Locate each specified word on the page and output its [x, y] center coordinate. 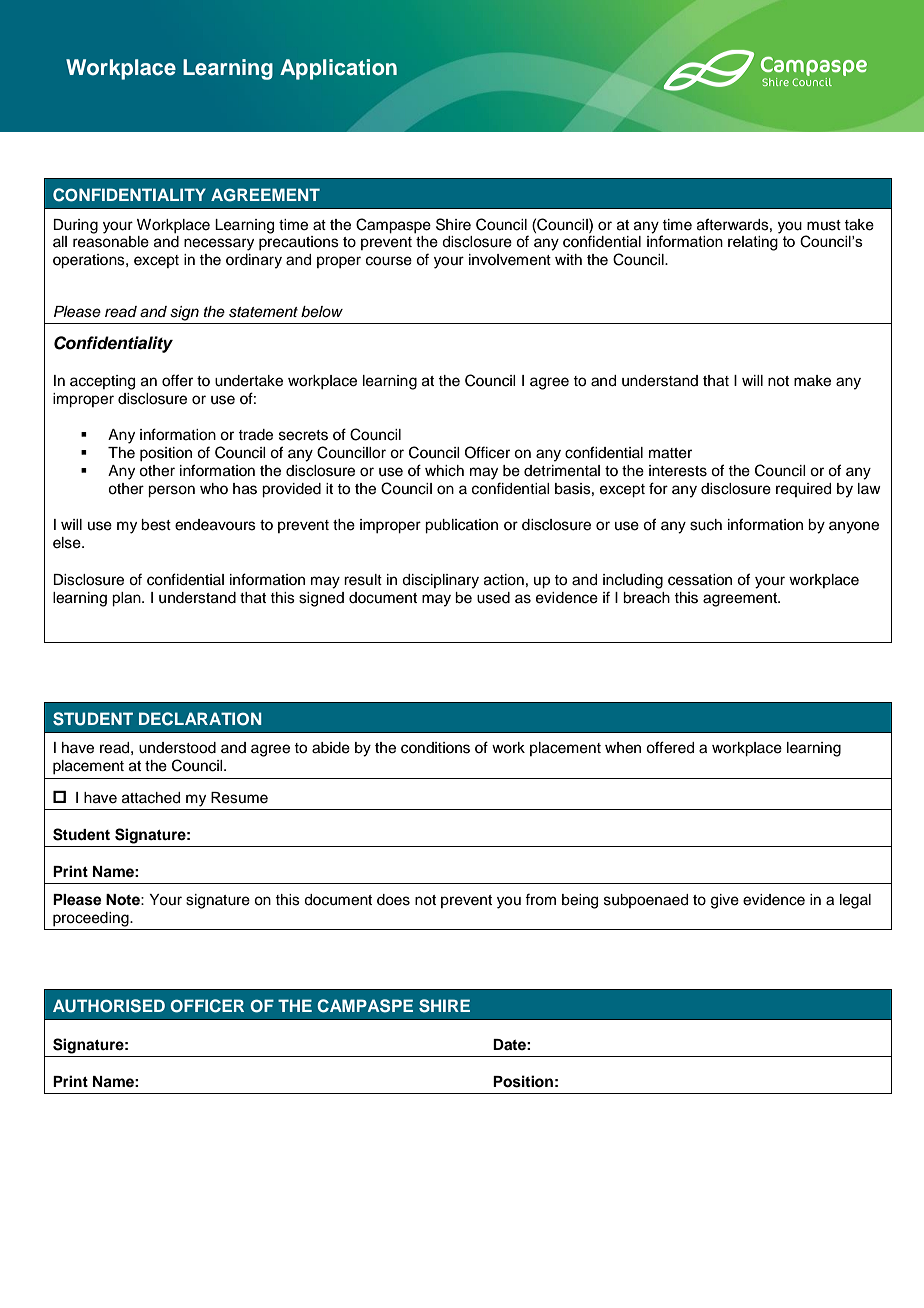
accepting [102, 382]
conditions [435, 748]
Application [338, 69]
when [623, 748]
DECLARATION [200, 719]
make [812, 381]
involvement [510, 260]
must [824, 225]
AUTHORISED [109, 1006]
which [444, 471]
